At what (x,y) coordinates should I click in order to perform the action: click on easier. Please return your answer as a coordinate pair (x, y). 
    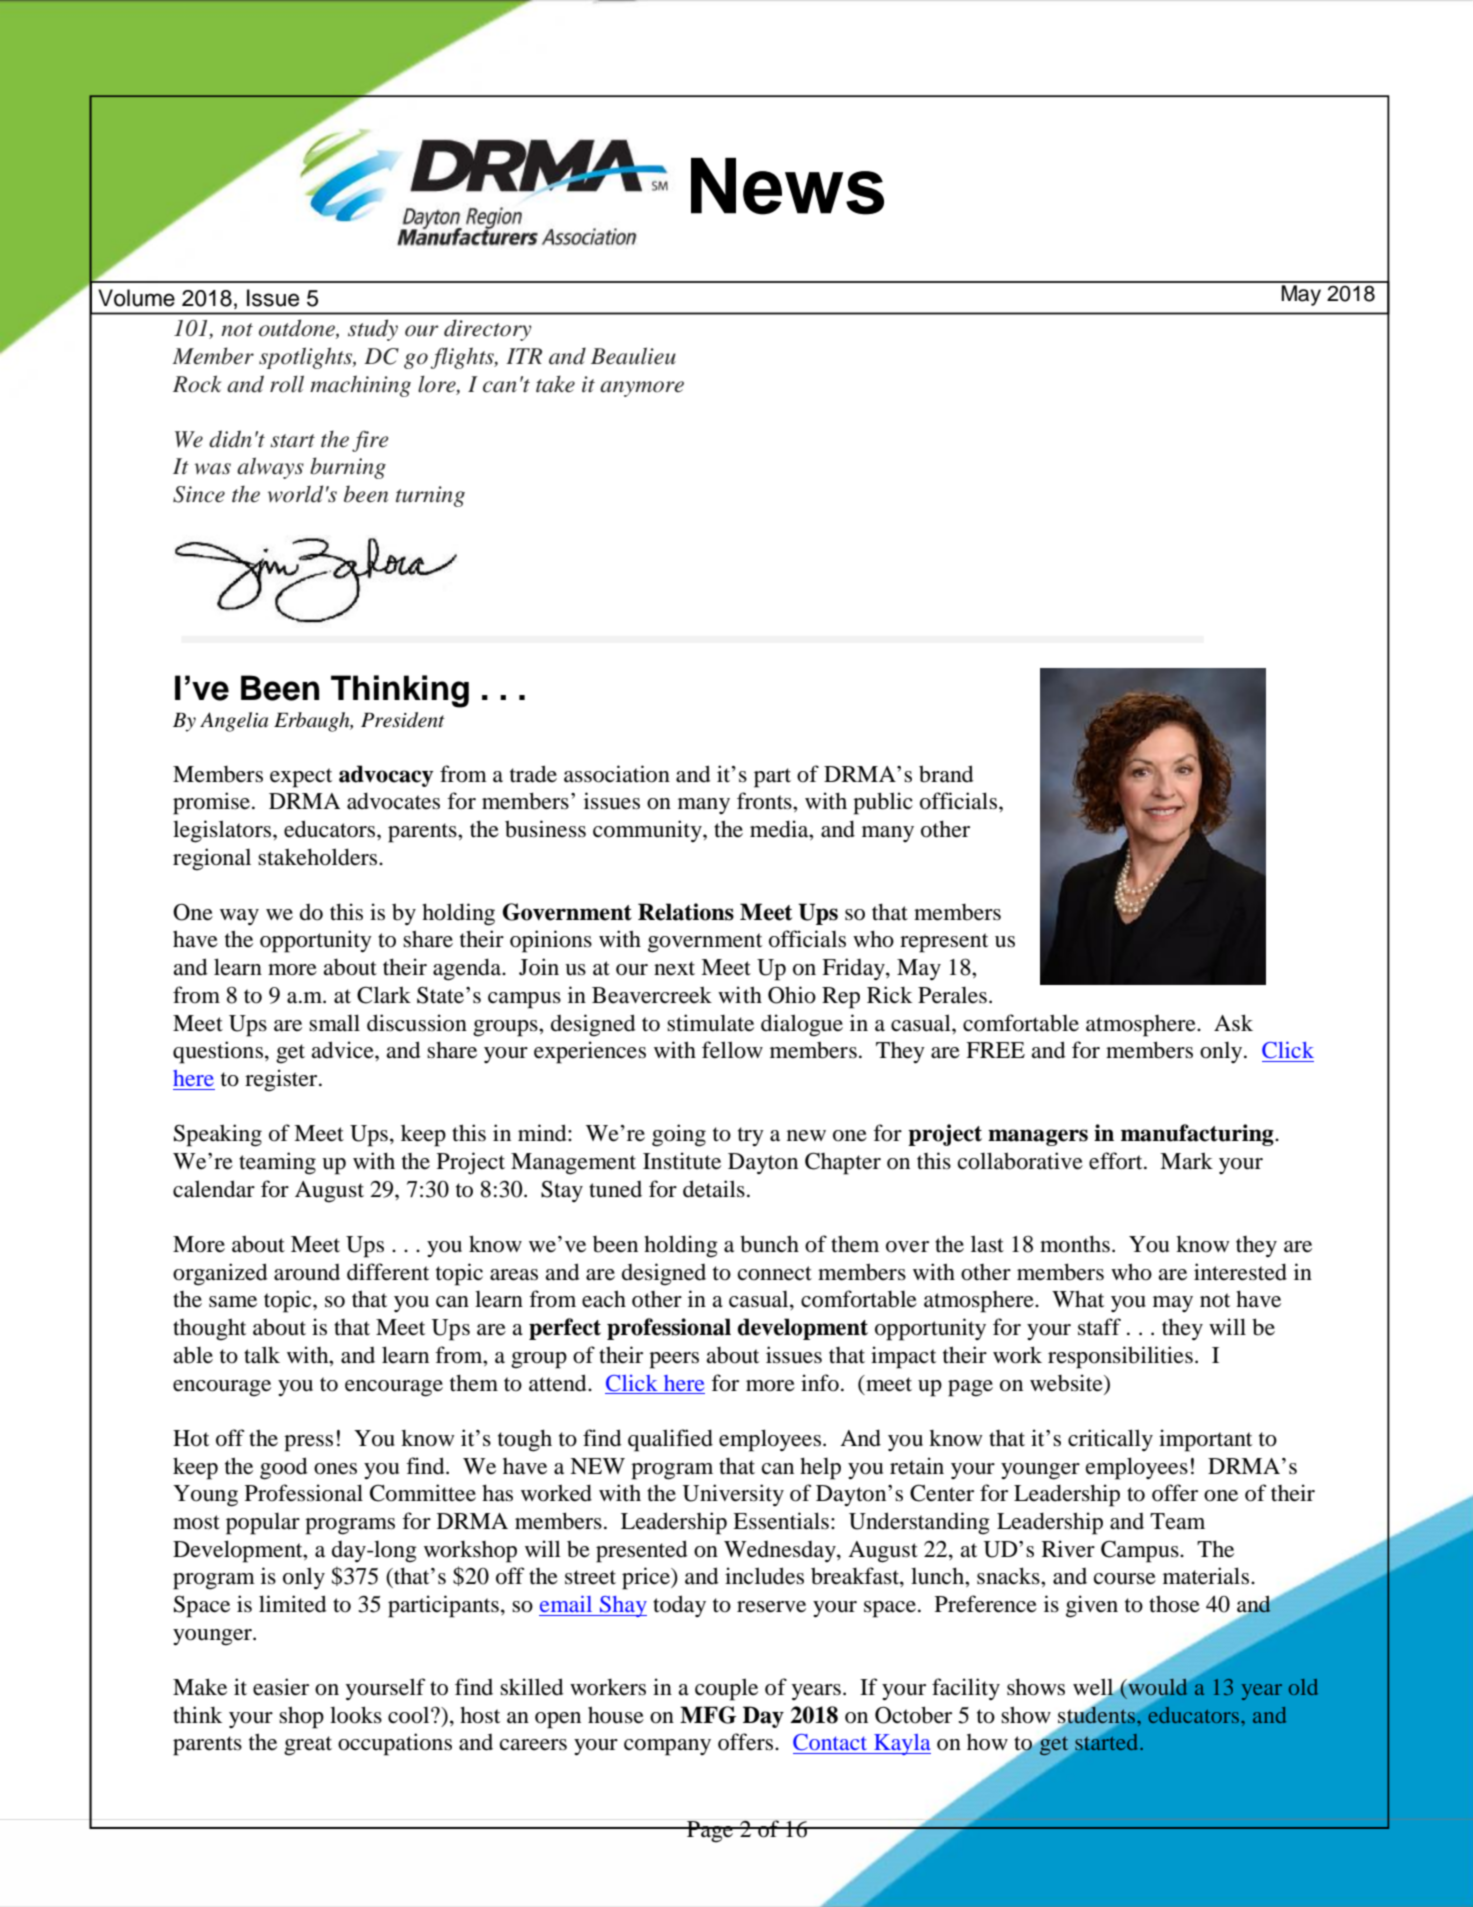
    Looking at the image, I should click on (281, 1687).
